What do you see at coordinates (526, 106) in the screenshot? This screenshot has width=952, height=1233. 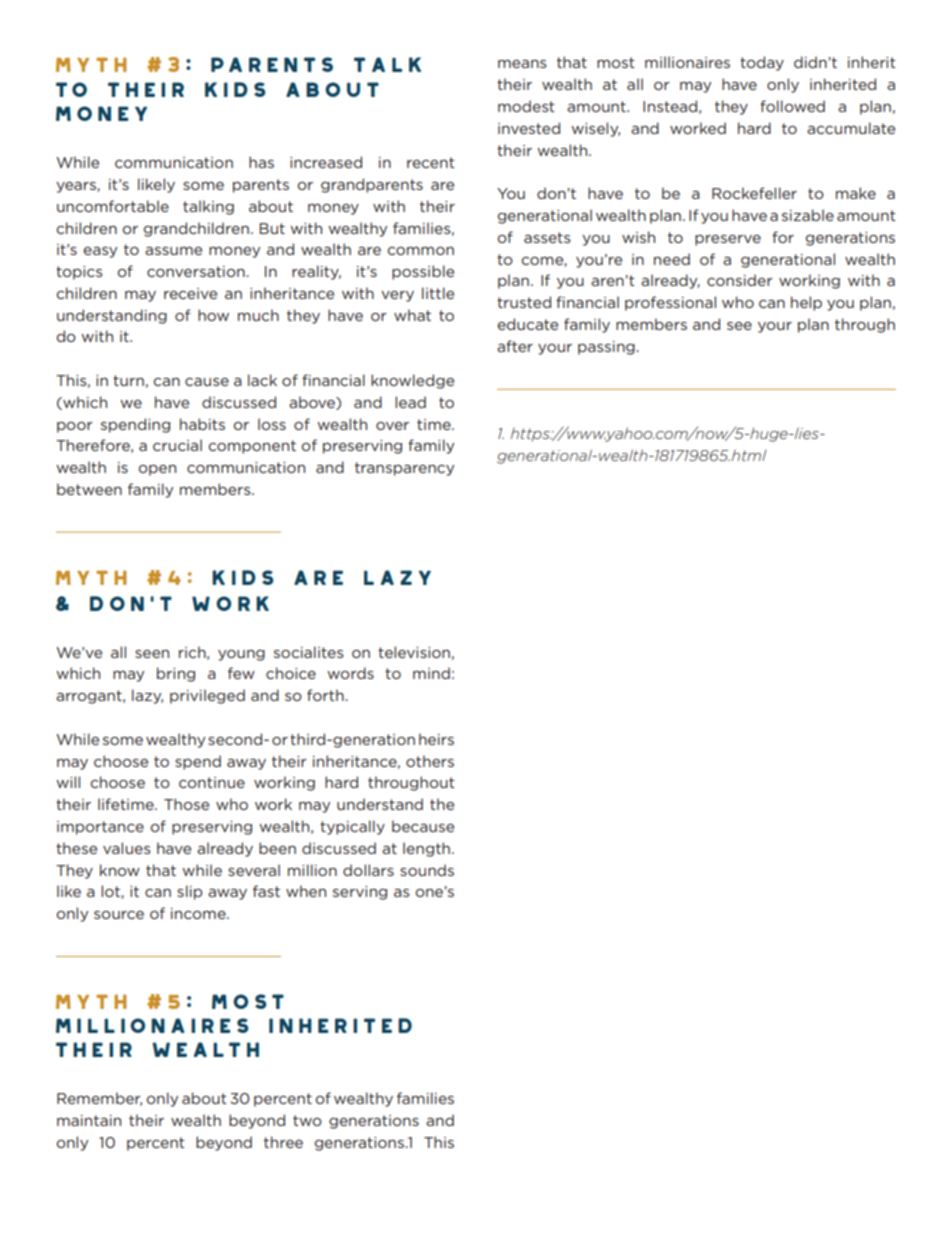 I see `modest` at bounding box center [526, 106].
